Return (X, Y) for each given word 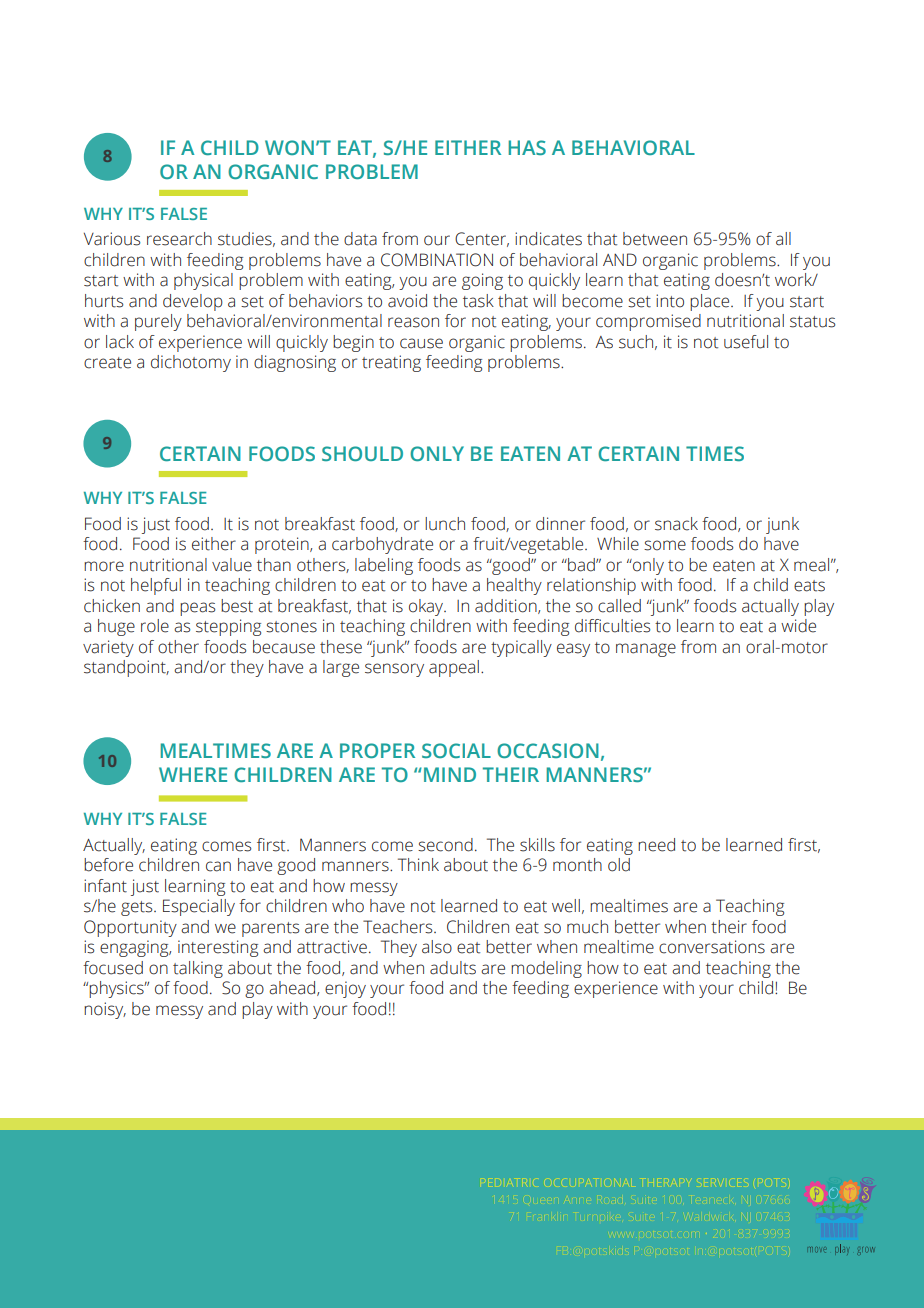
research (179, 239)
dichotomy (191, 363)
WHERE (193, 774)
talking (198, 969)
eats (809, 586)
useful (746, 342)
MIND (448, 774)
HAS (527, 147)
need (656, 845)
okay (427, 607)
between (655, 239)
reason (413, 322)
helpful (156, 586)
